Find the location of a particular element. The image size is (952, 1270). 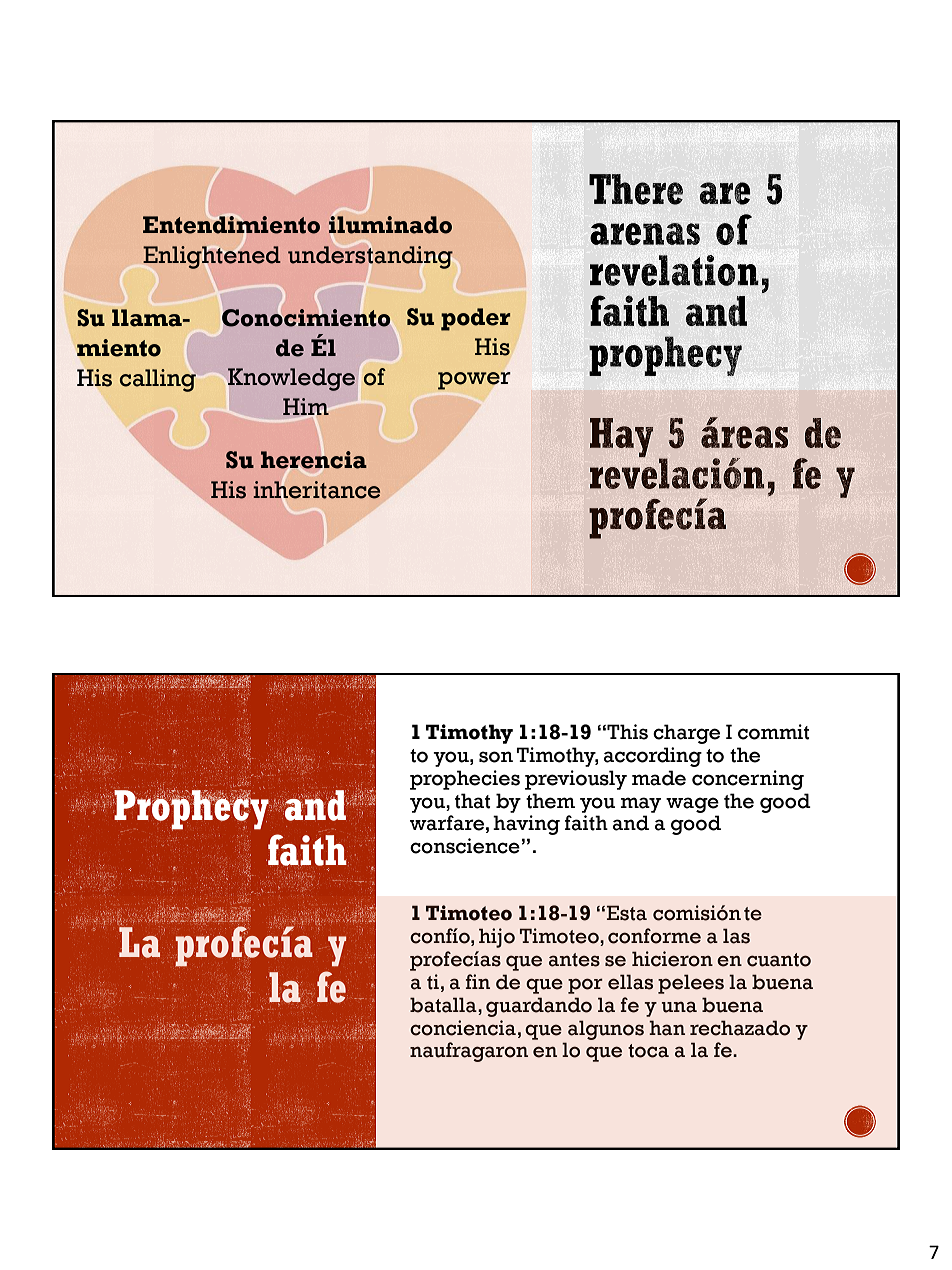

wage is located at coordinates (692, 805).
